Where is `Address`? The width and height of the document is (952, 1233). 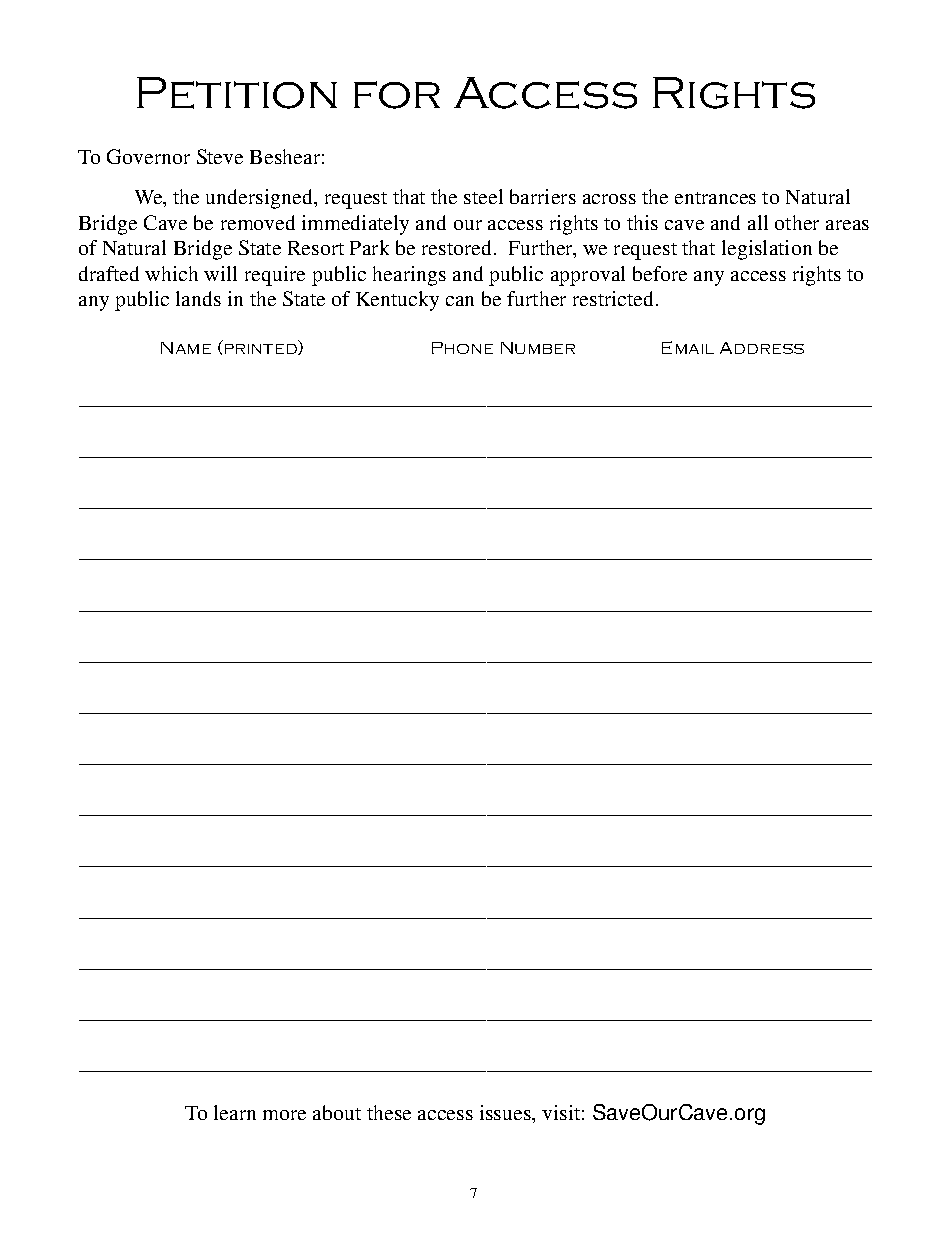 Address is located at coordinates (762, 348).
